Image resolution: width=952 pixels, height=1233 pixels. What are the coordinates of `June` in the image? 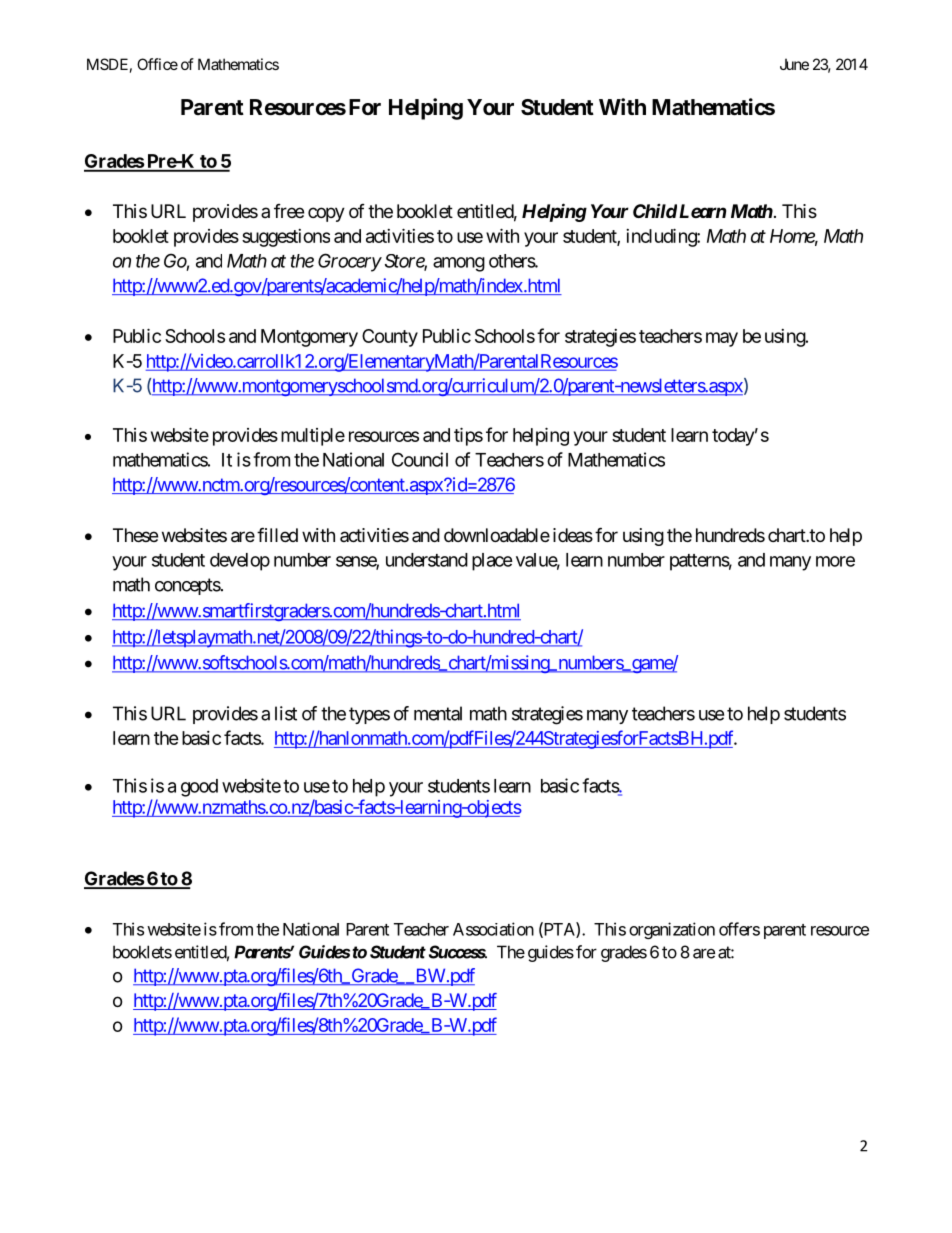 It's located at (794, 64).
